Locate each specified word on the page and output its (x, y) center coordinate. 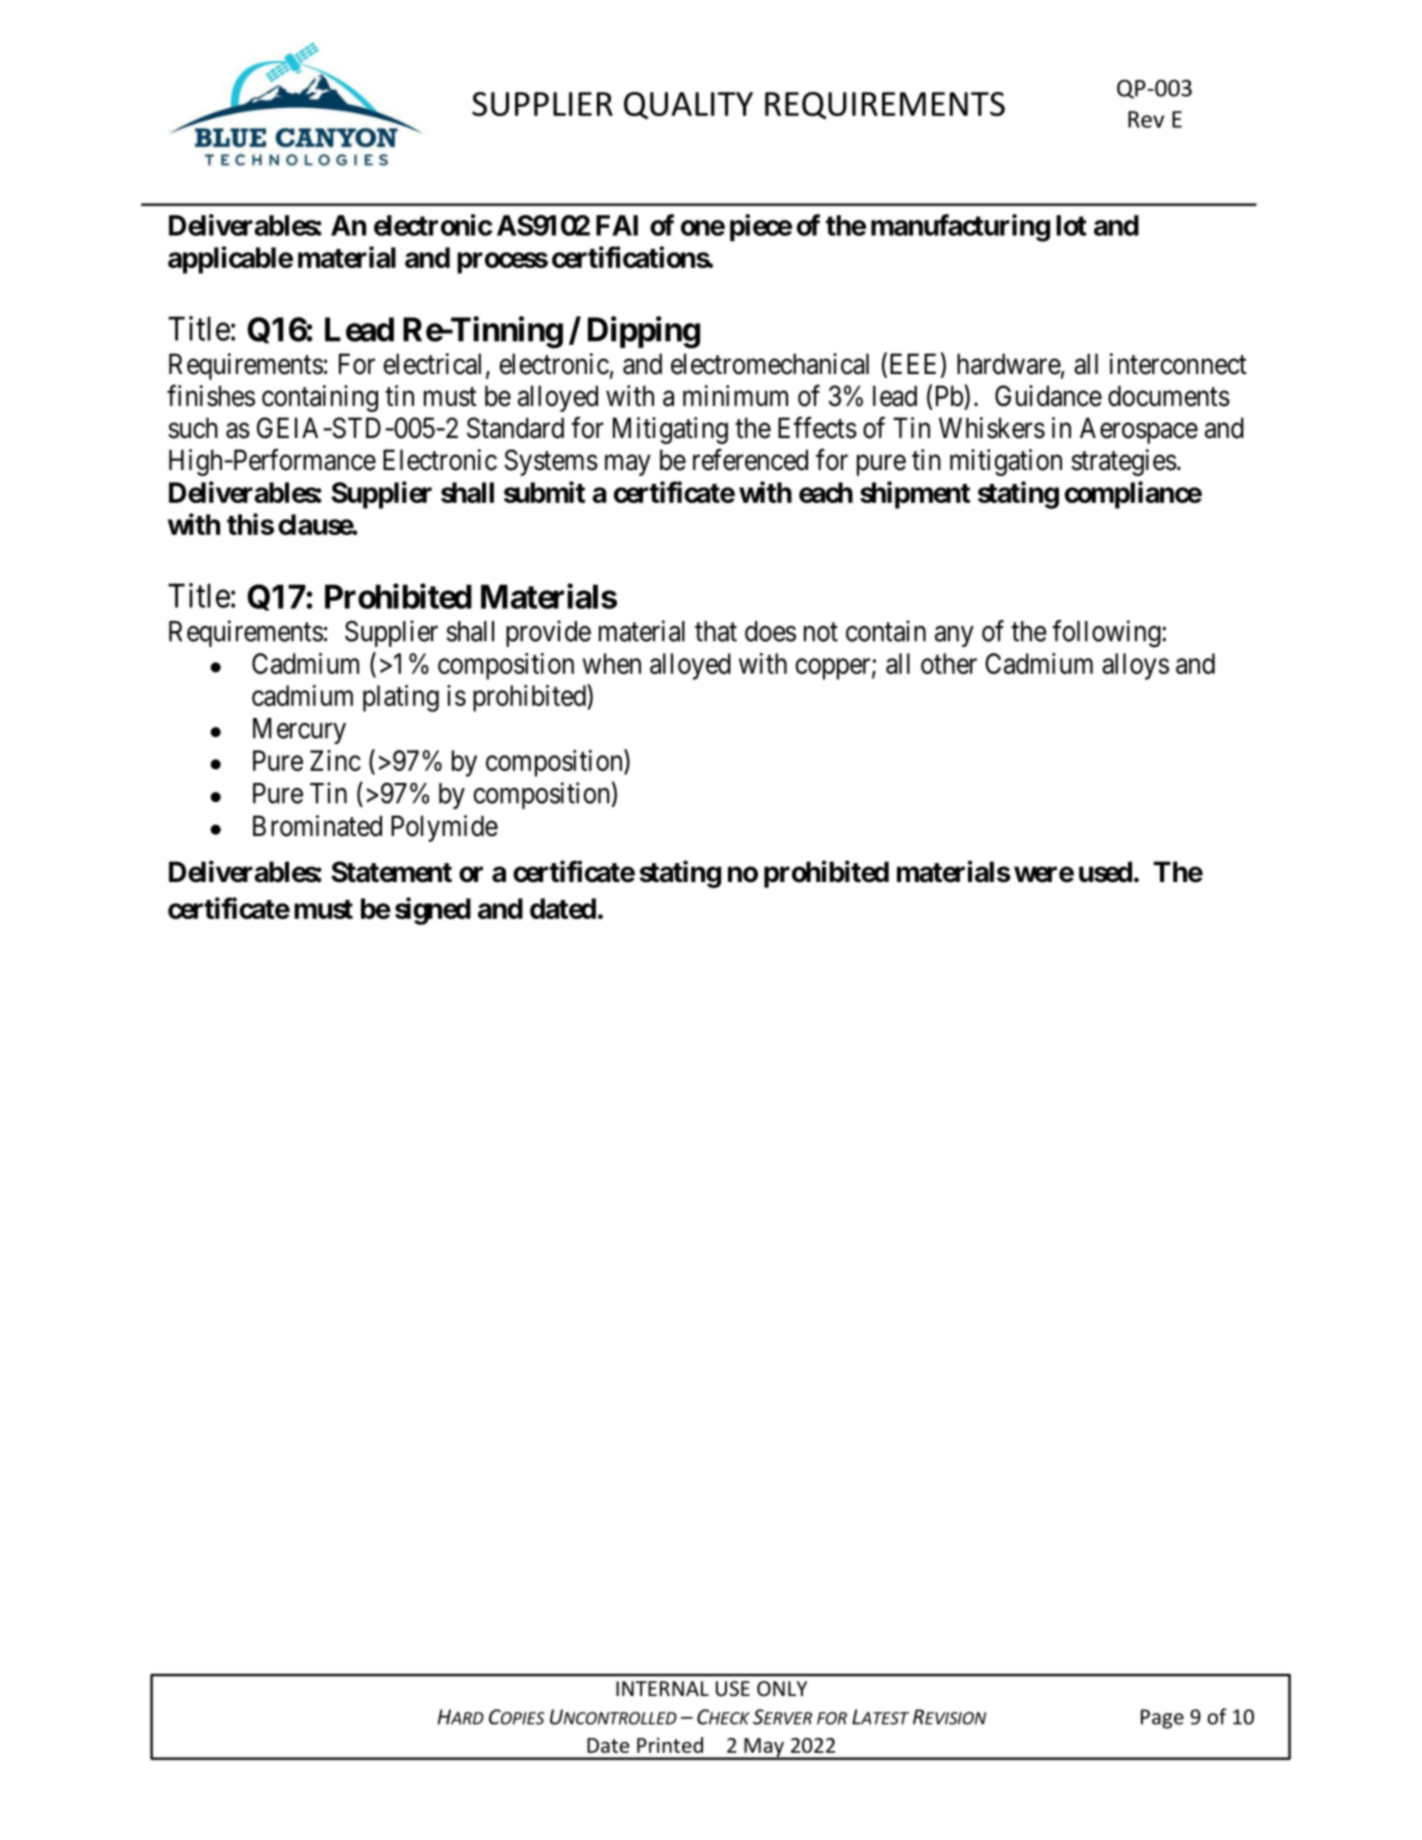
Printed (670, 1745)
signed (433, 911)
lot (1071, 225)
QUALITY (688, 105)
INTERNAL (662, 1688)
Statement (391, 872)
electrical (432, 364)
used (1105, 872)
